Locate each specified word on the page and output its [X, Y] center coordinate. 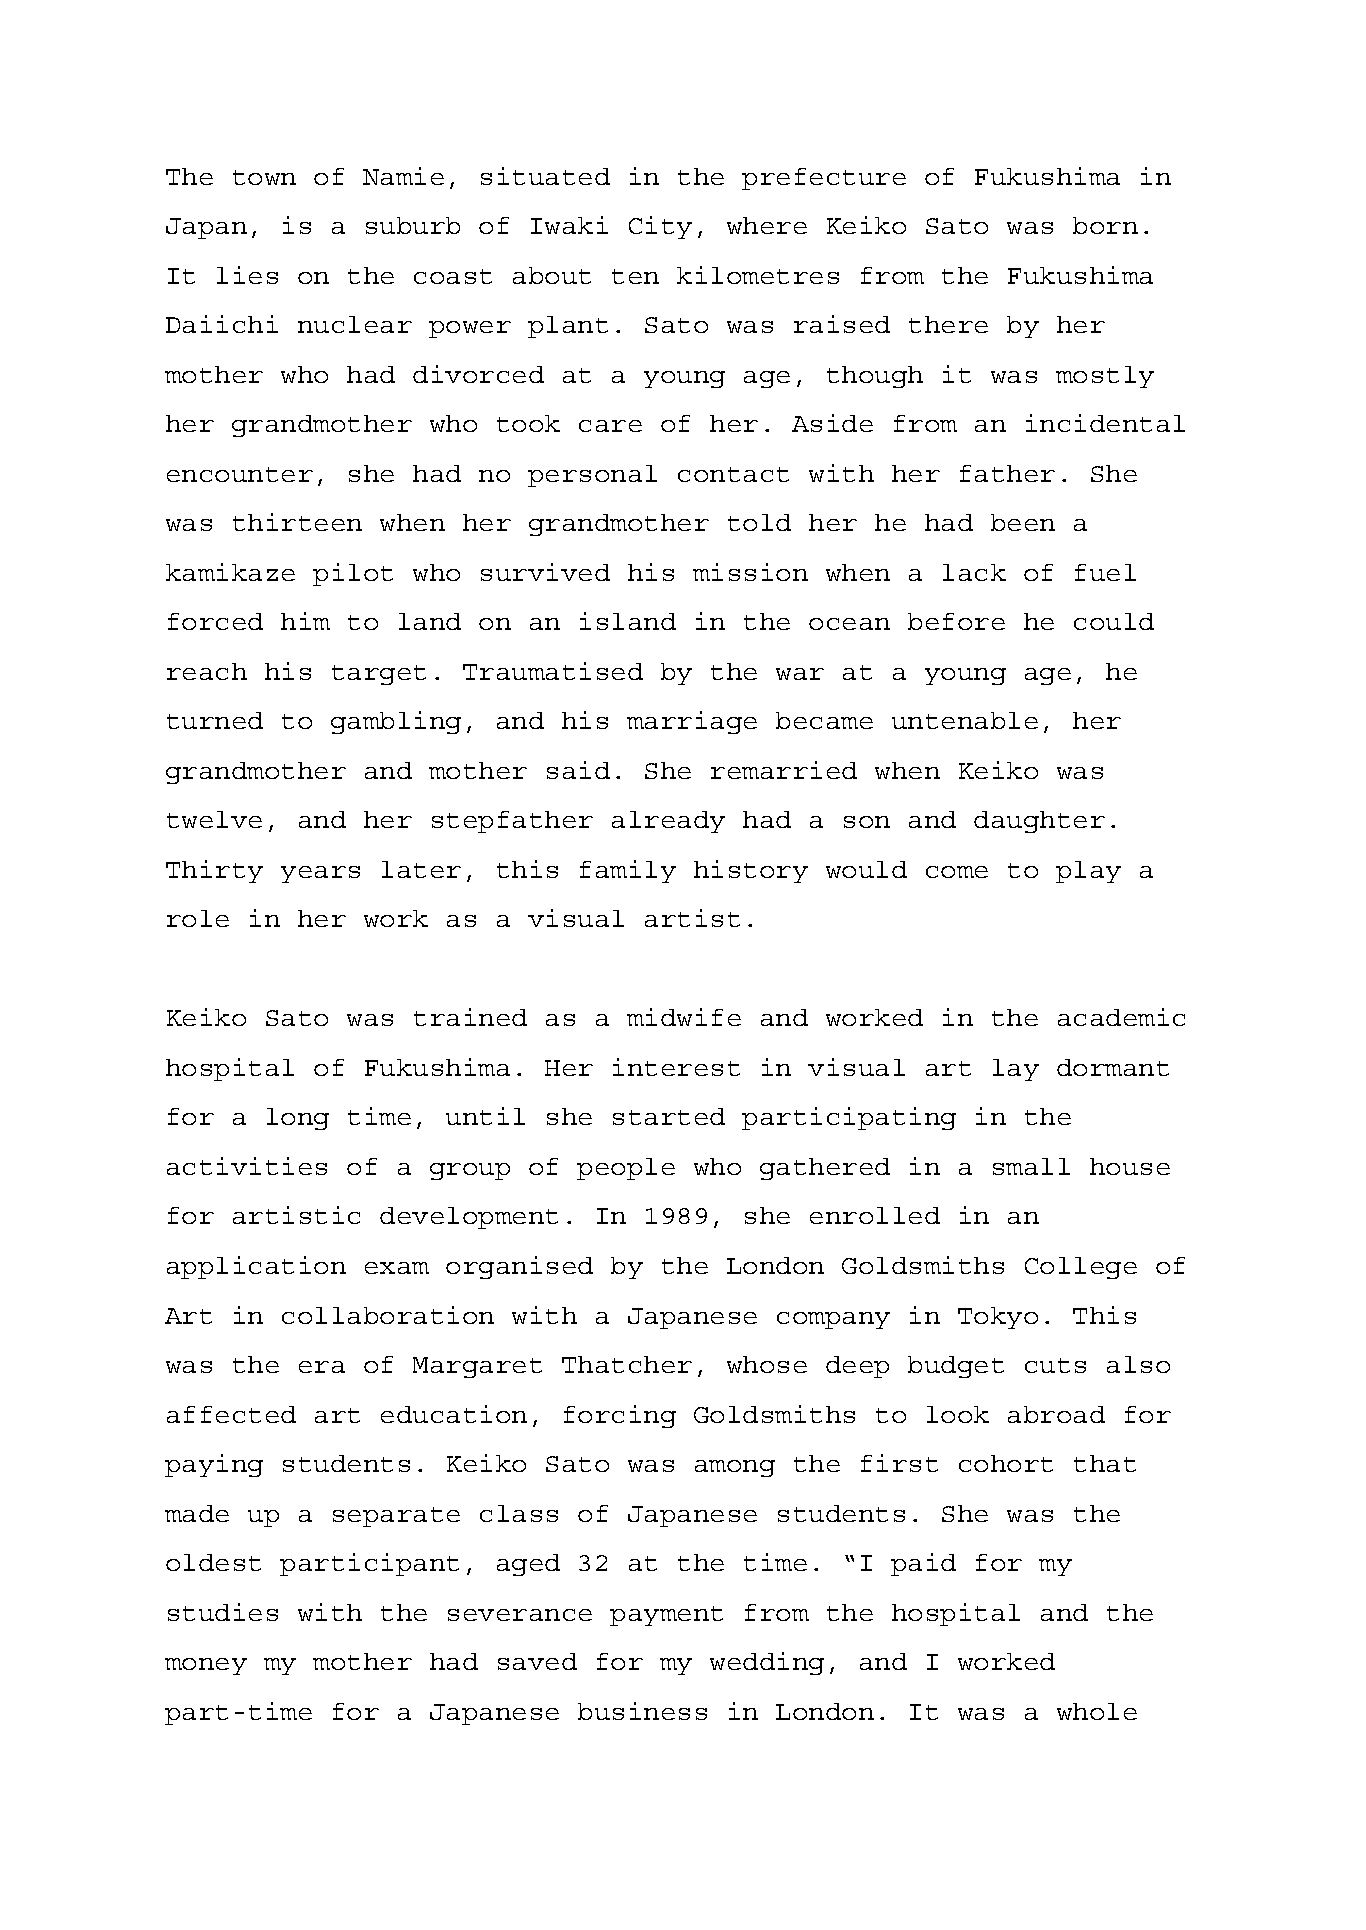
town [264, 177]
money [206, 1666]
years [320, 874]
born [1105, 225]
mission [750, 572]
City [660, 227]
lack [974, 572]
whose [767, 1364]
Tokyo [998, 1318]
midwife [684, 1017]
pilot [353, 574]
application [256, 1267]
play [1088, 872]
